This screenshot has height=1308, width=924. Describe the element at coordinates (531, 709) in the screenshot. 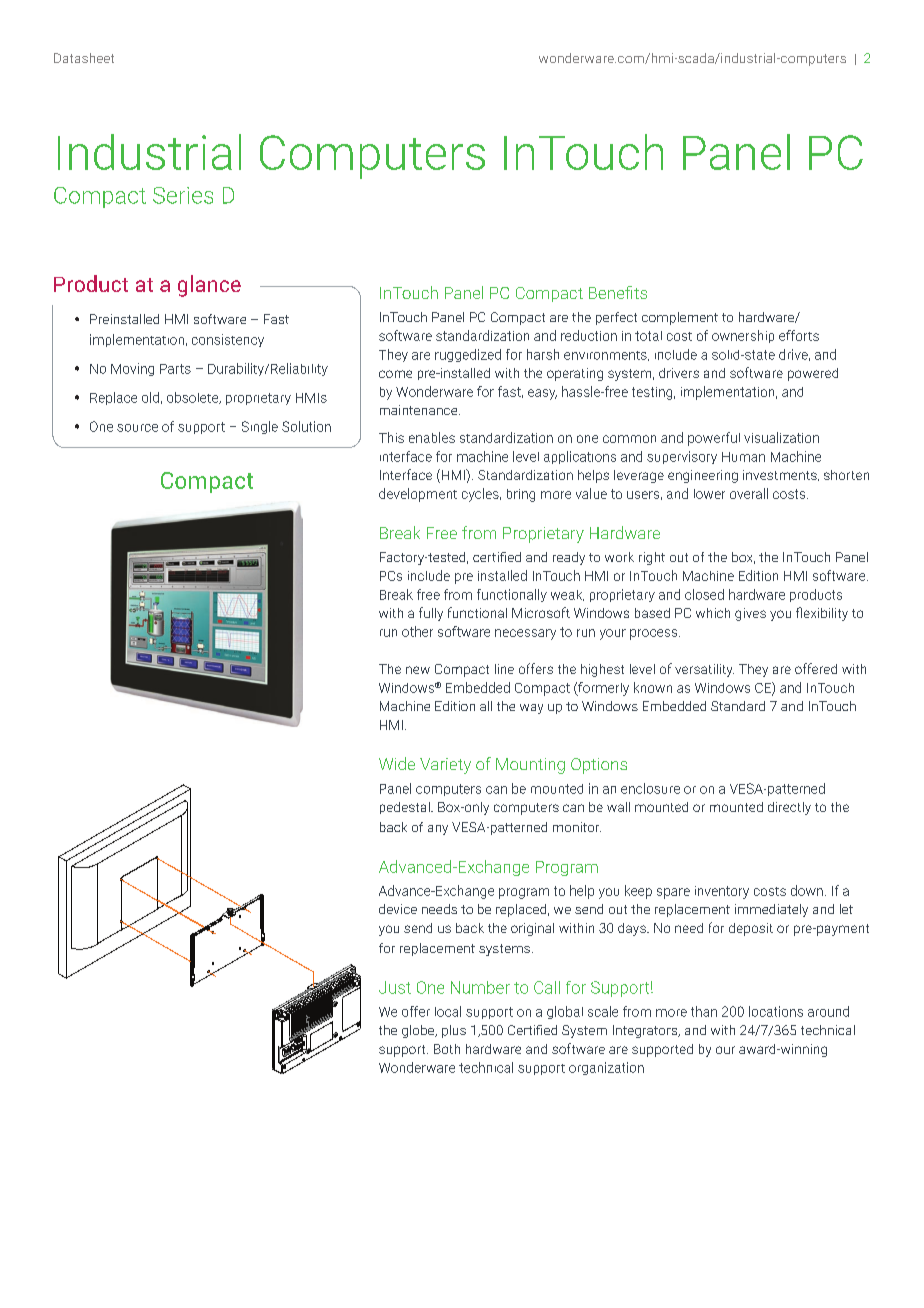

I see `way` at that location.
